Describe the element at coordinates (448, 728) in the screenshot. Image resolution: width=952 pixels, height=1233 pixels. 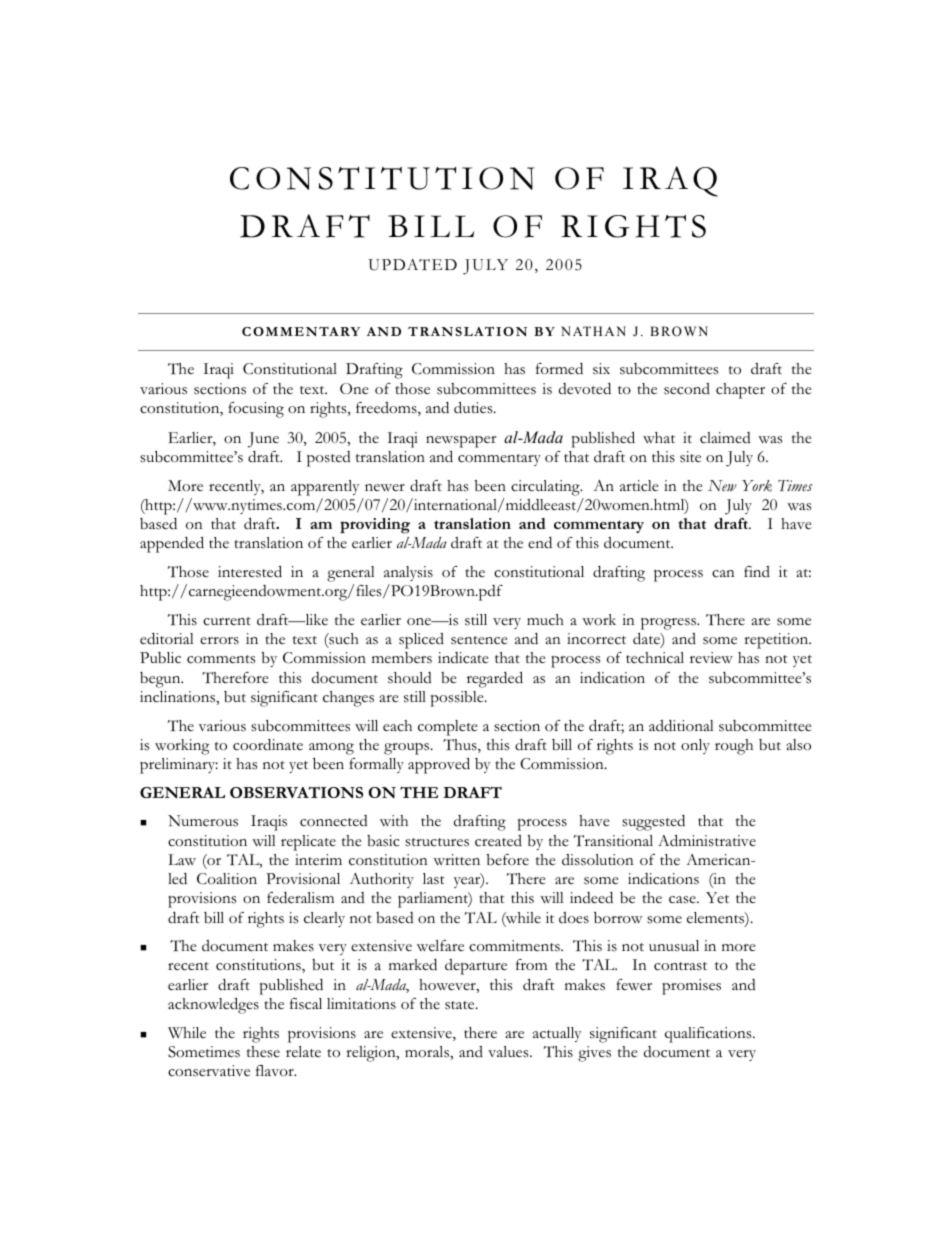
I see `complete` at that location.
